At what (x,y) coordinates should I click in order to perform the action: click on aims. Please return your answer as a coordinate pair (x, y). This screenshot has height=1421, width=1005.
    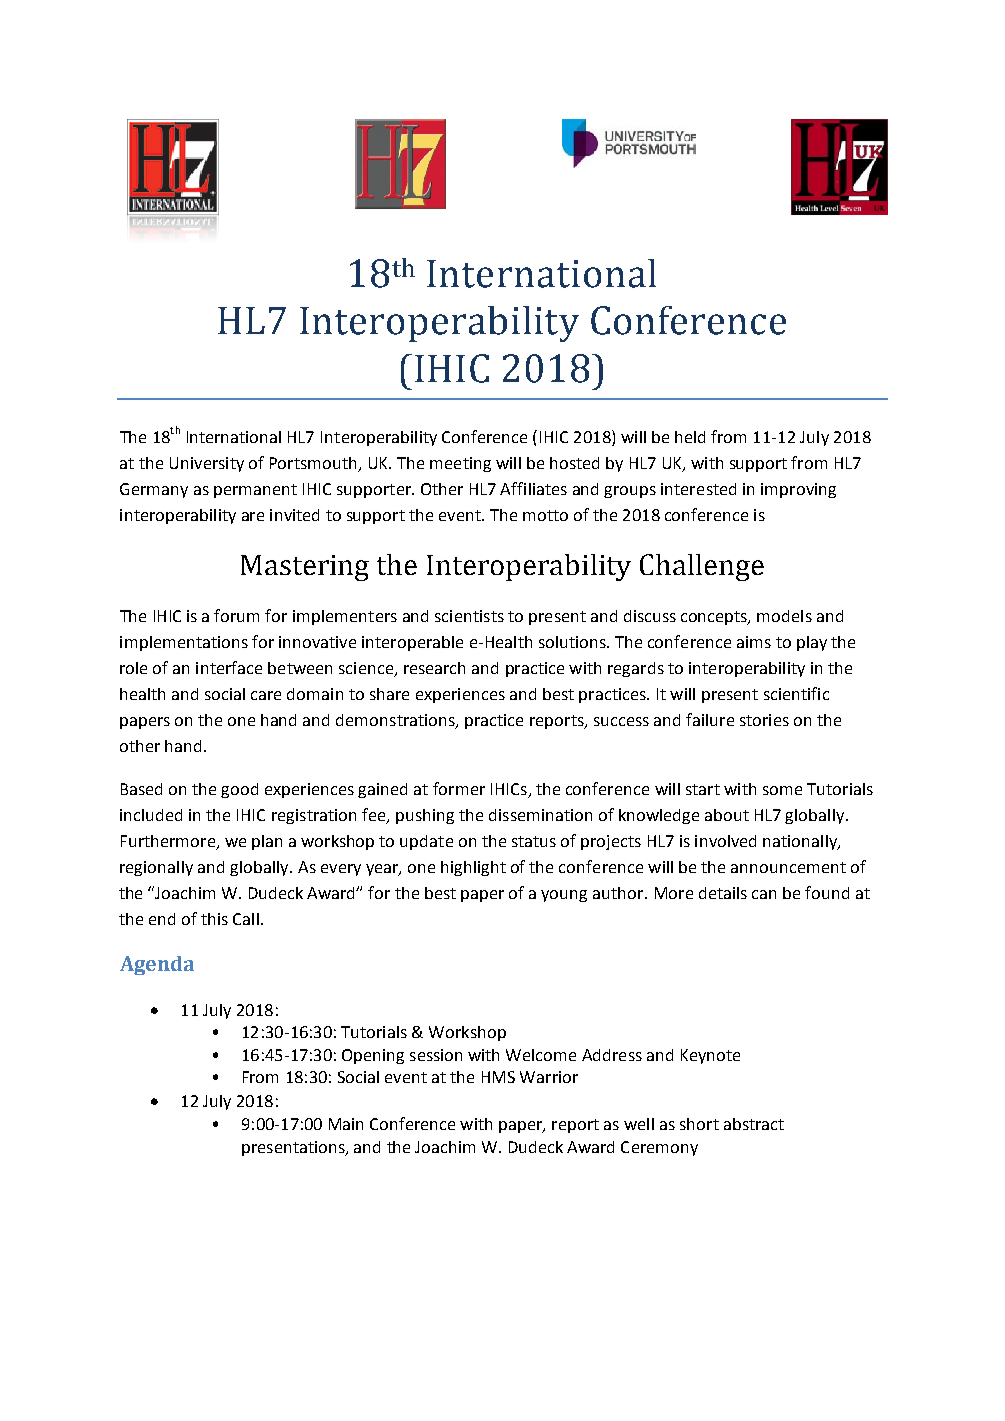
    Looking at the image, I should click on (754, 642).
